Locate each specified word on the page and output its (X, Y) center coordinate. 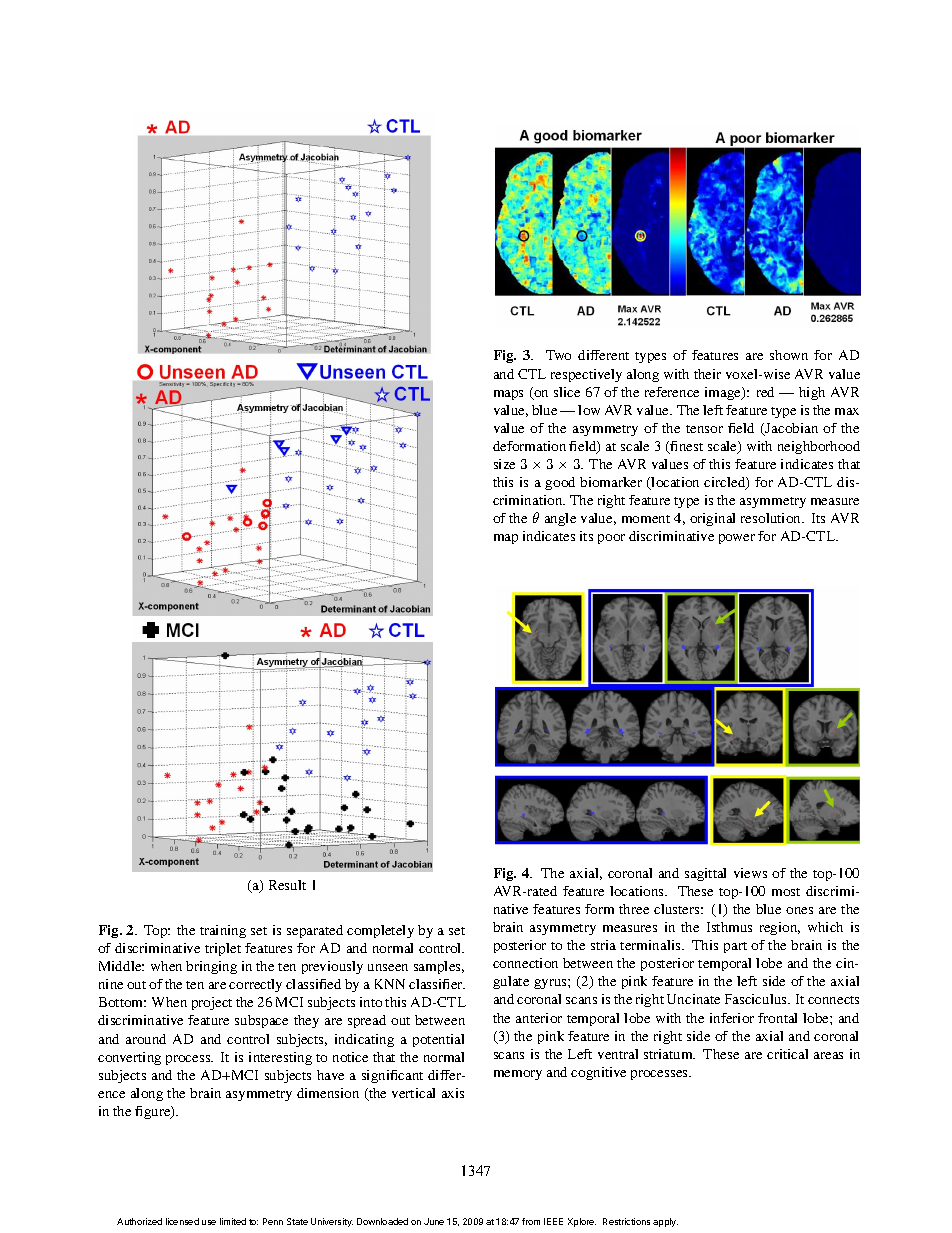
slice (567, 392)
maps (508, 395)
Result (287, 885)
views (750, 873)
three (634, 909)
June (434, 1221)
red (765, 392)
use (209, 1222)
